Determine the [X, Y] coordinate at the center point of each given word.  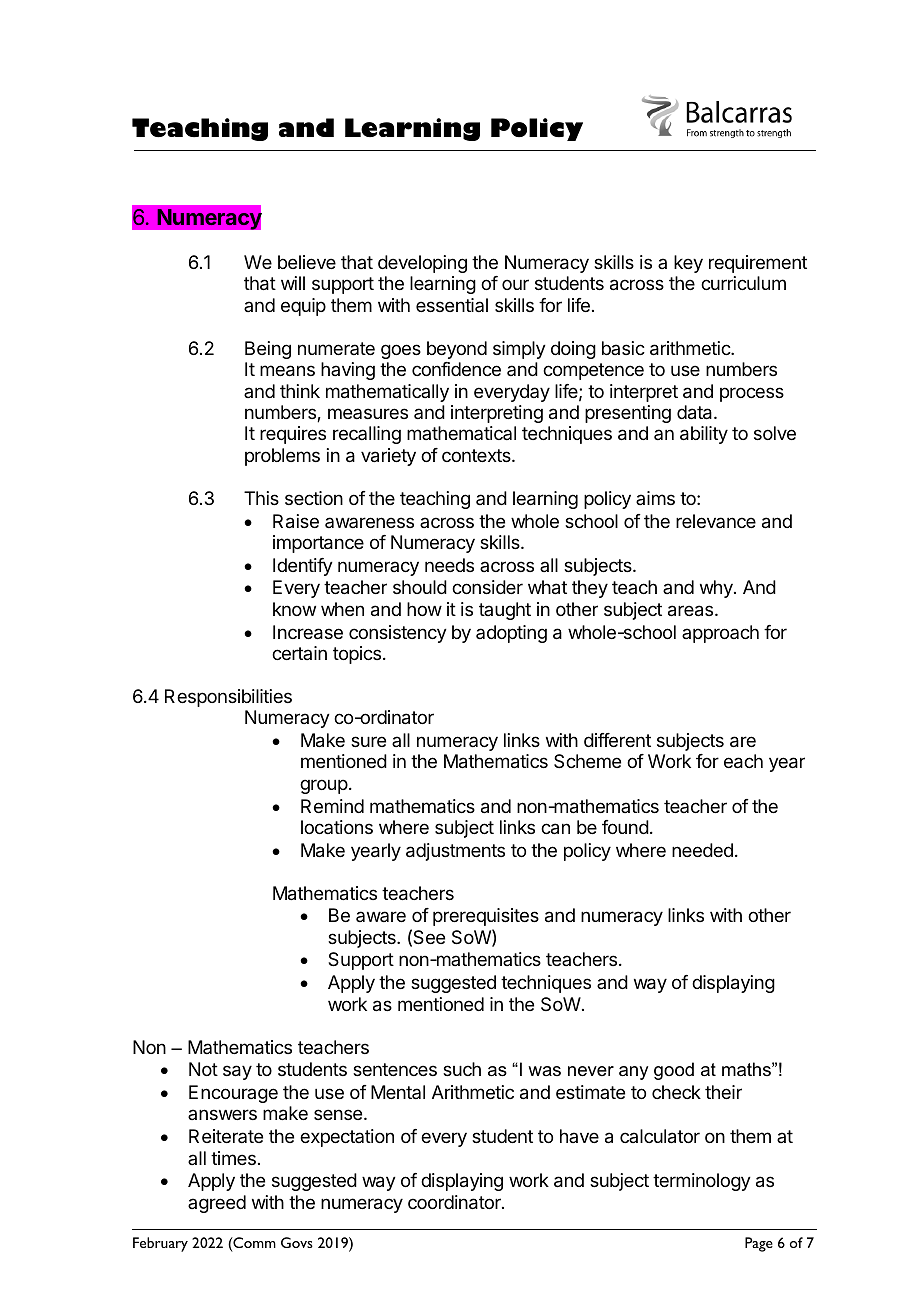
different [617, 740]
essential [452, 305]
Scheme [587, 761]
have [579, 1136]
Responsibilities [228, 698]
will [293, 283]
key [688, 264]
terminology [702, 1182]
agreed [217, 1204]
